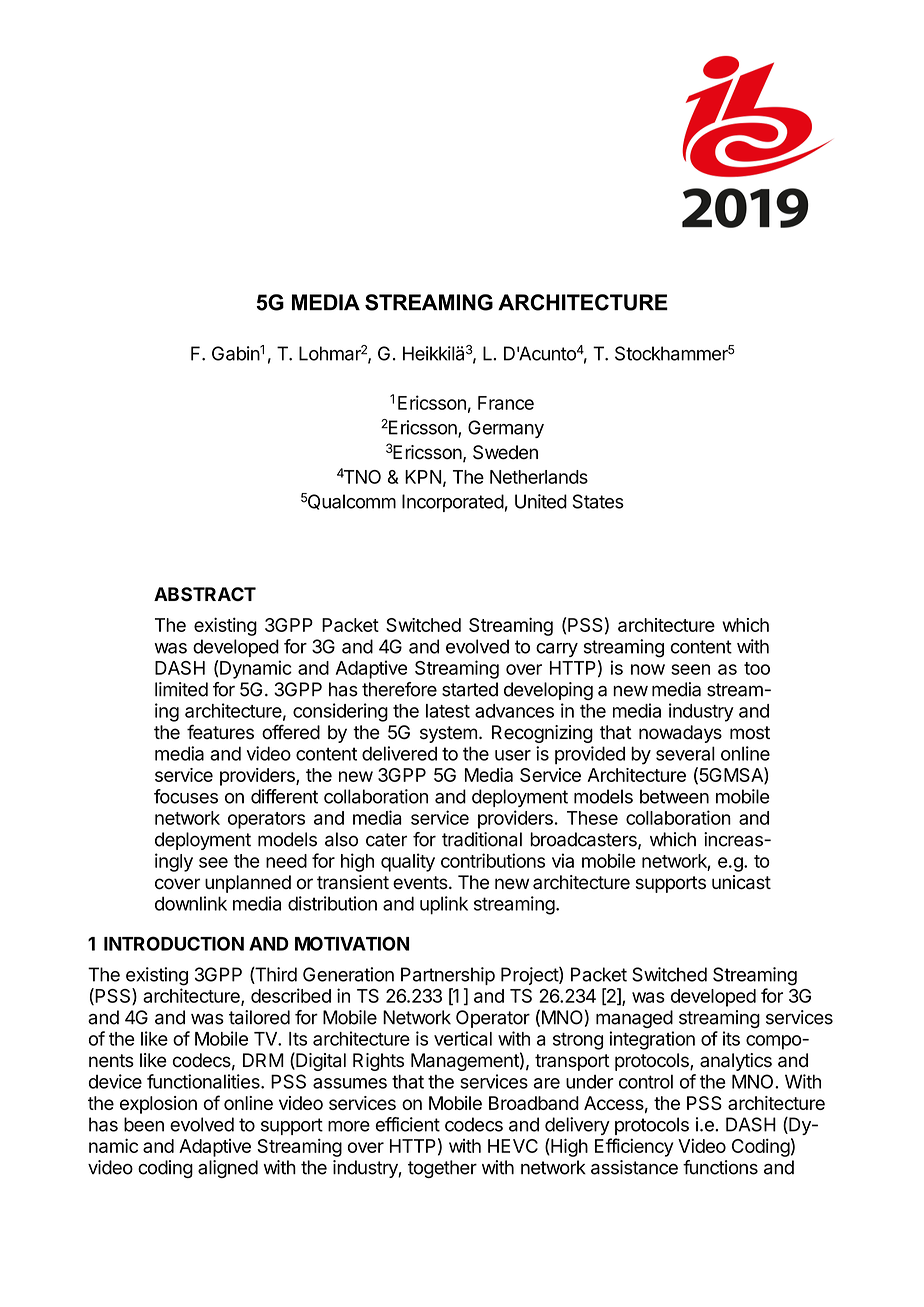 The image size is (924, 1307). I want to click on unicast, so click(741, 882).
